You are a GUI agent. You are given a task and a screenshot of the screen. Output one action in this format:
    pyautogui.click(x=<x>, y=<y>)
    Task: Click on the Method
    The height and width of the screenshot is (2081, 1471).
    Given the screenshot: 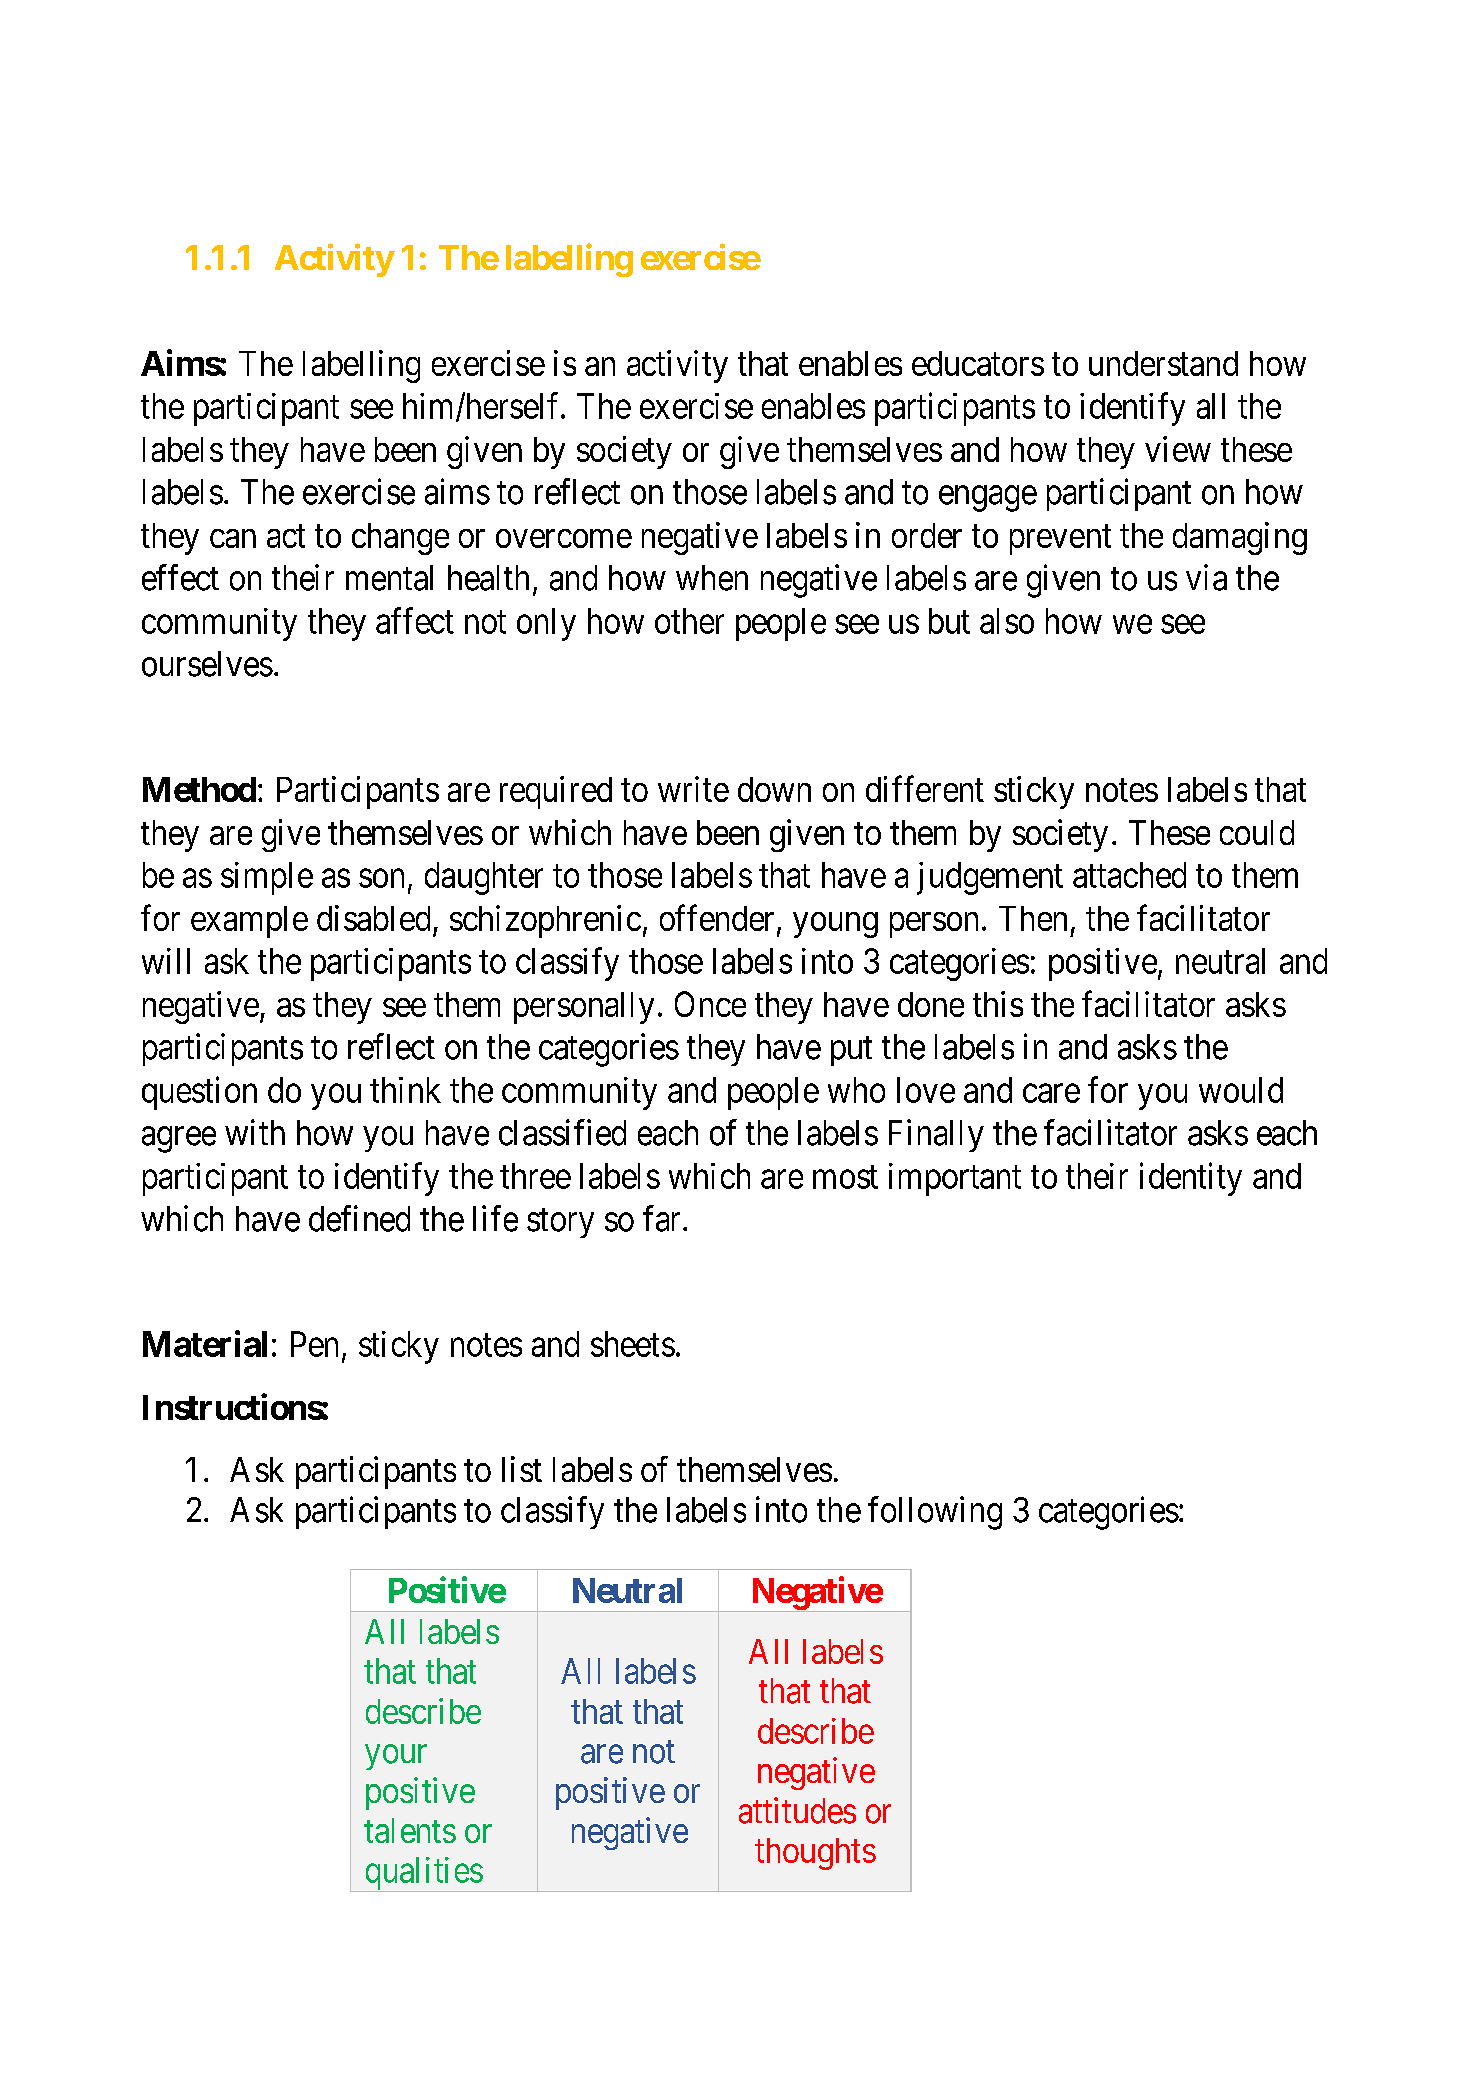 What is the action you would take?
    pyautogui.click(x=199, y=789)
